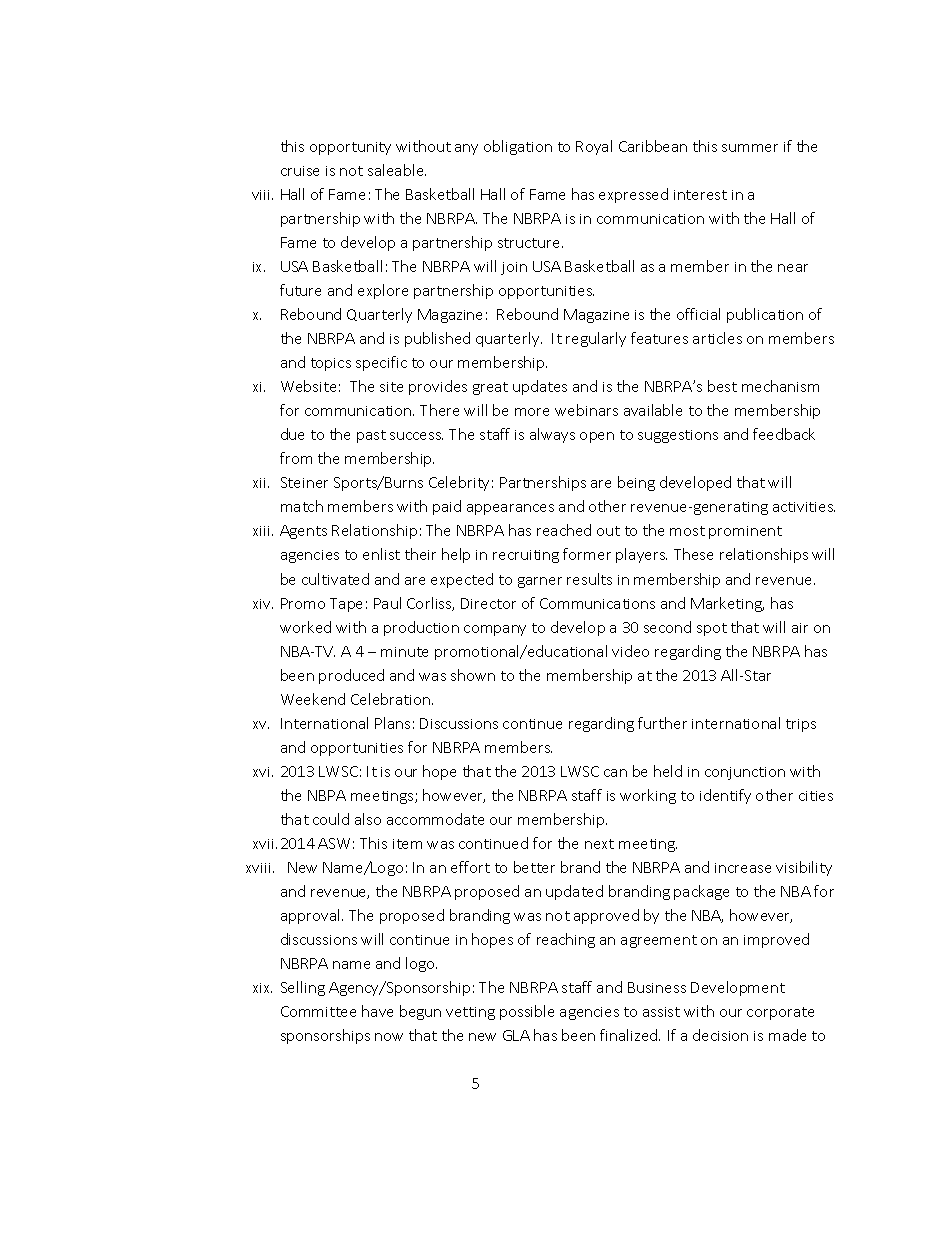 This image has width=952, height=1233. Describe the element at coordinates (300, 171) in the image. I see `cruise` at that location.
